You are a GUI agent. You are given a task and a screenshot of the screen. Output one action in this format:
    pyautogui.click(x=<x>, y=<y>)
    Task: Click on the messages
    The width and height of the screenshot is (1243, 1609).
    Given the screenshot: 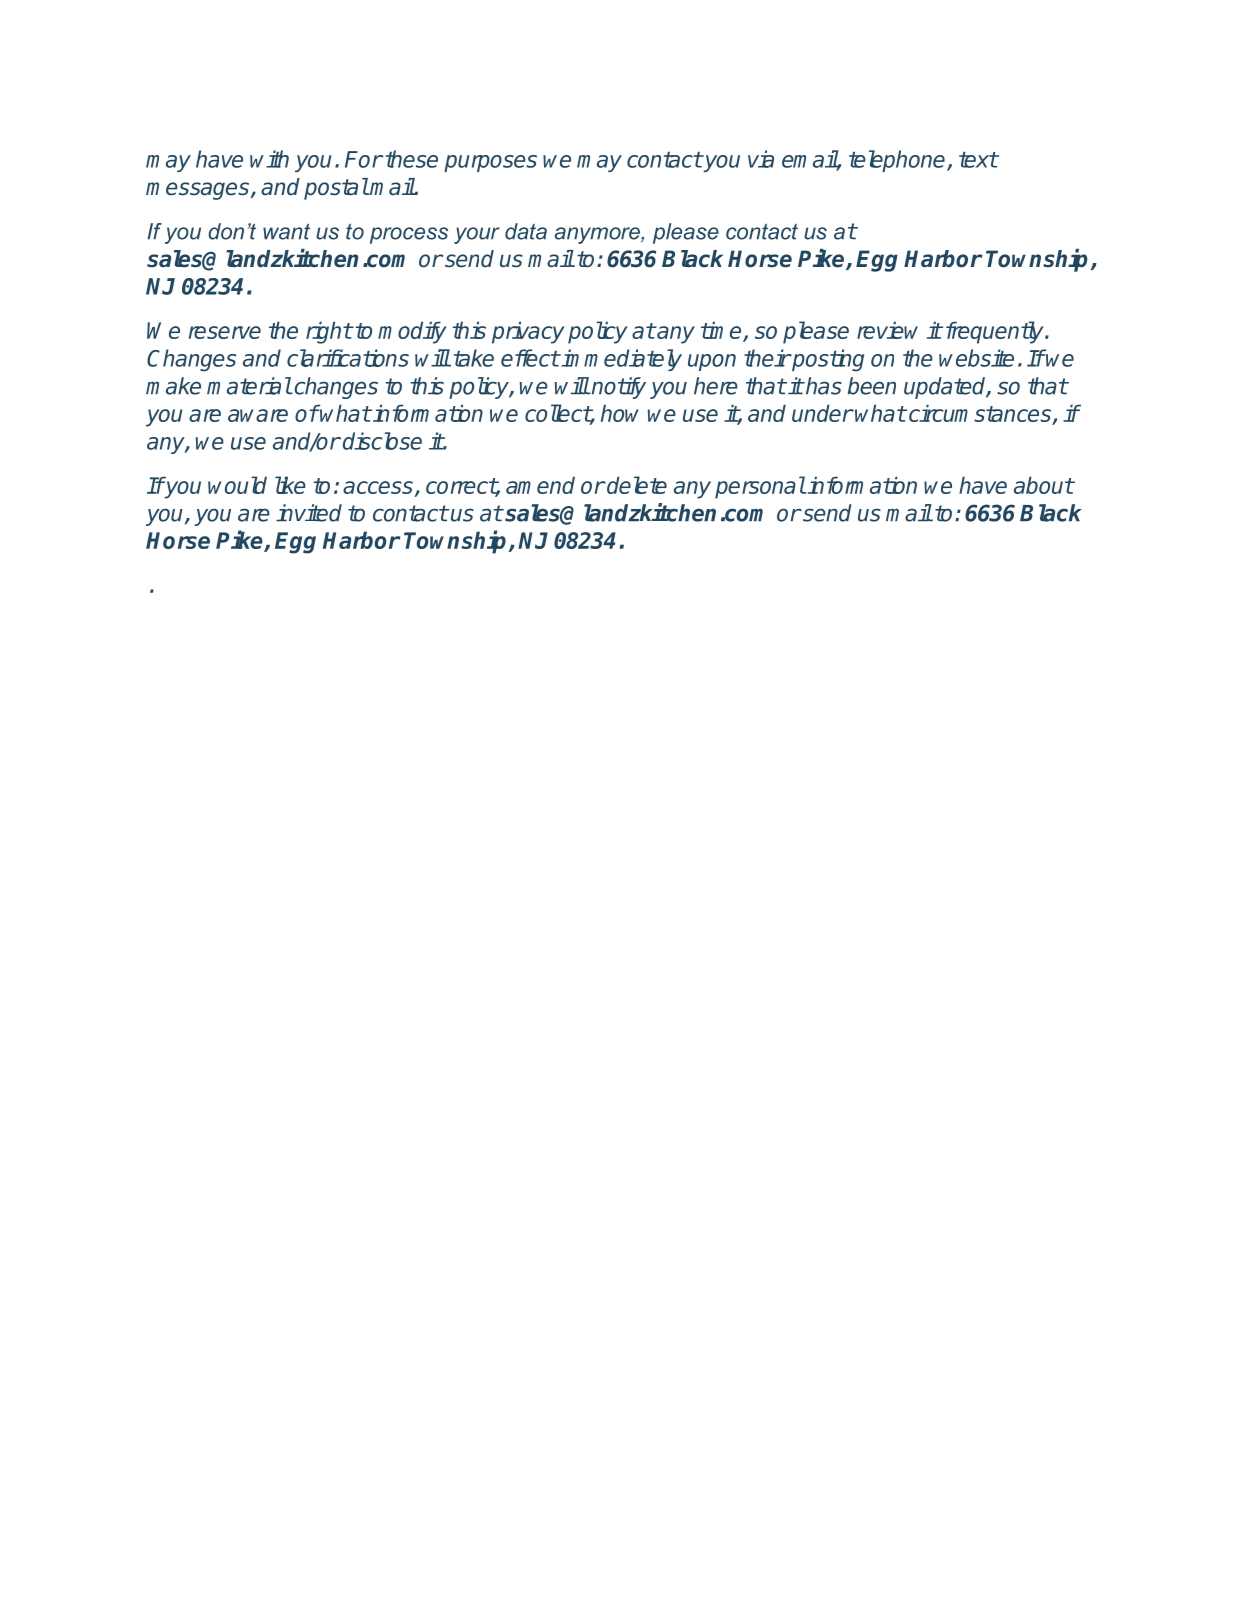 What is the action you would take?
    pyautogui.click(x=199, y=191)
